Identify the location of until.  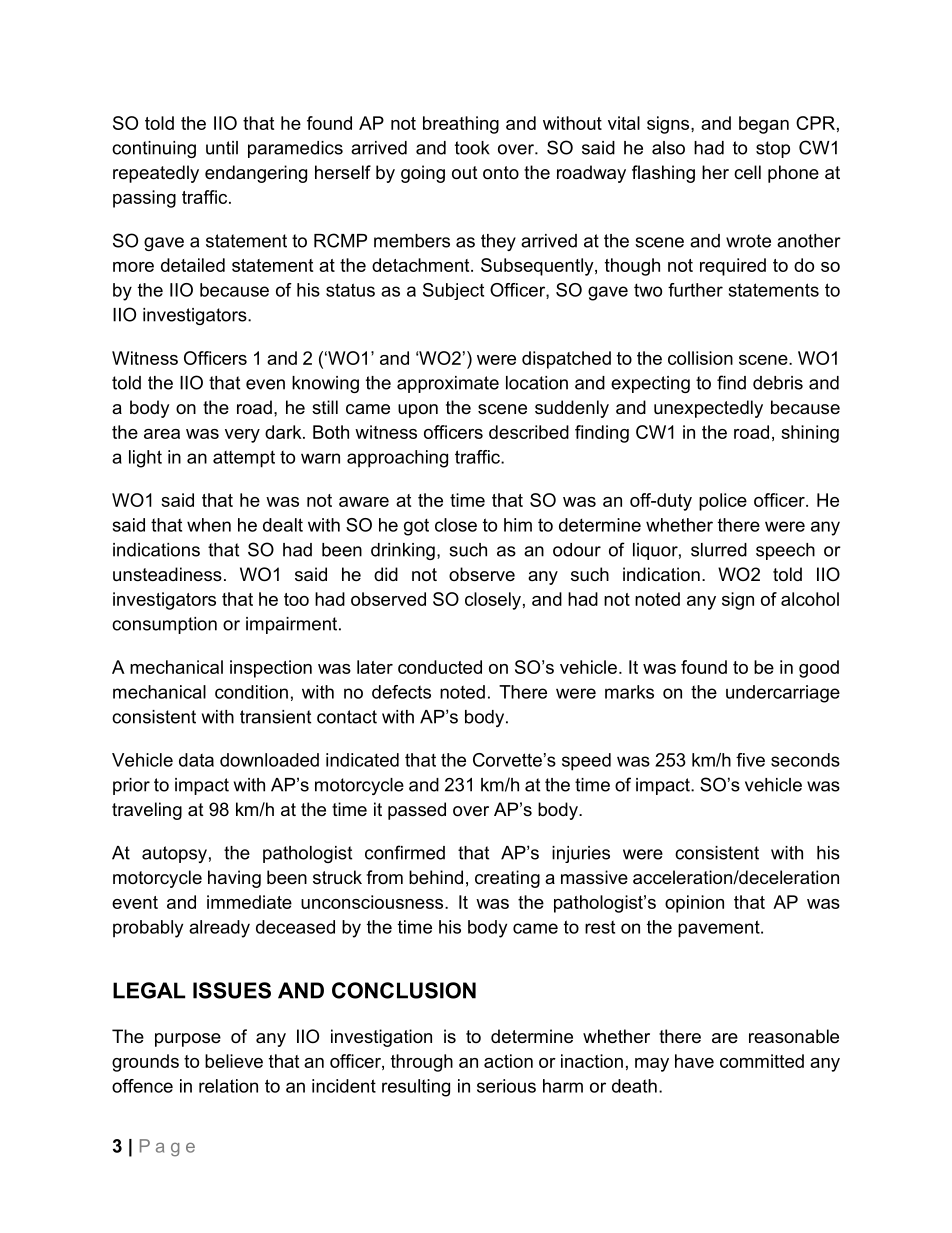
(222, 148).
